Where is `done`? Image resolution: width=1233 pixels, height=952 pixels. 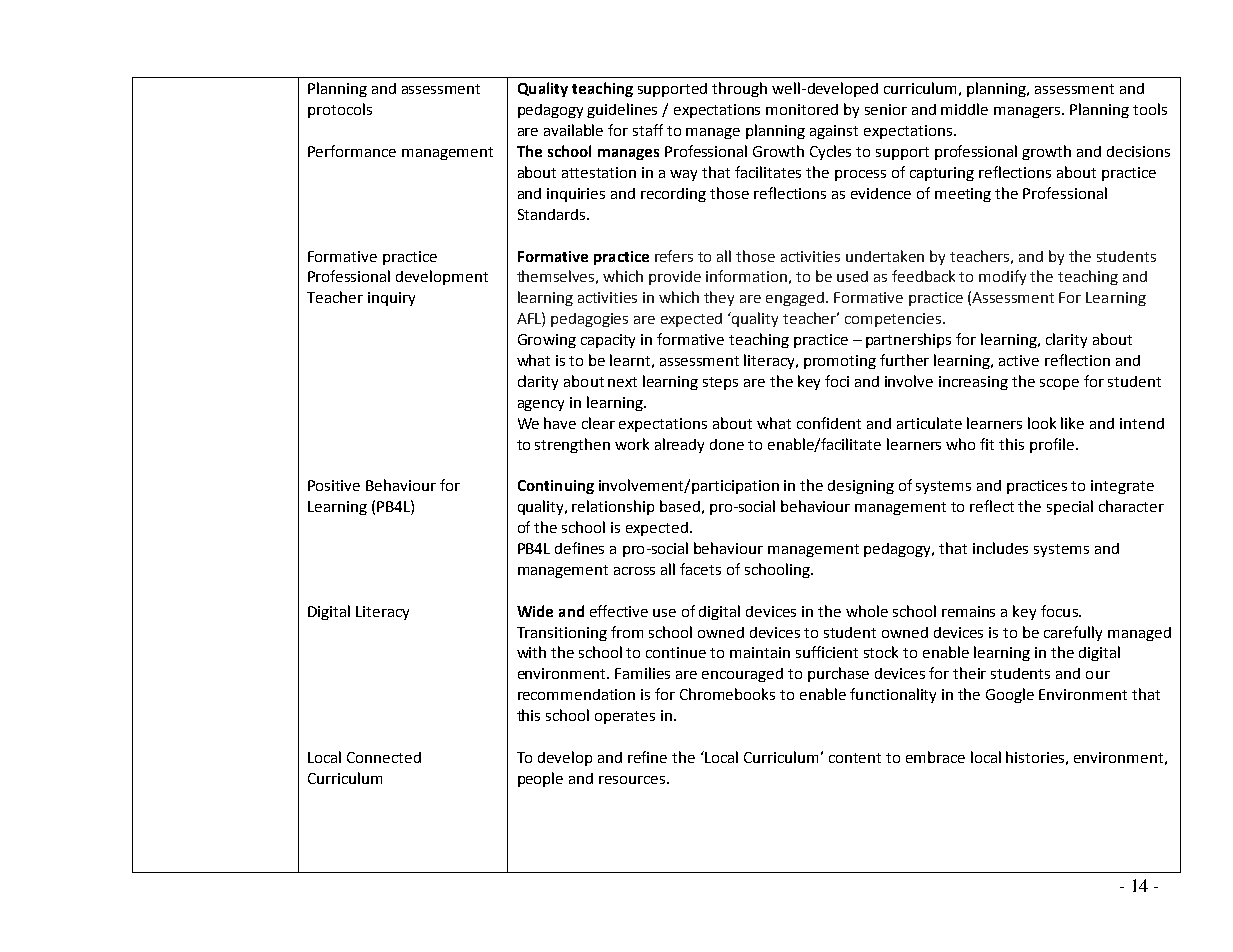
done is located at coordinates (727, 444).
